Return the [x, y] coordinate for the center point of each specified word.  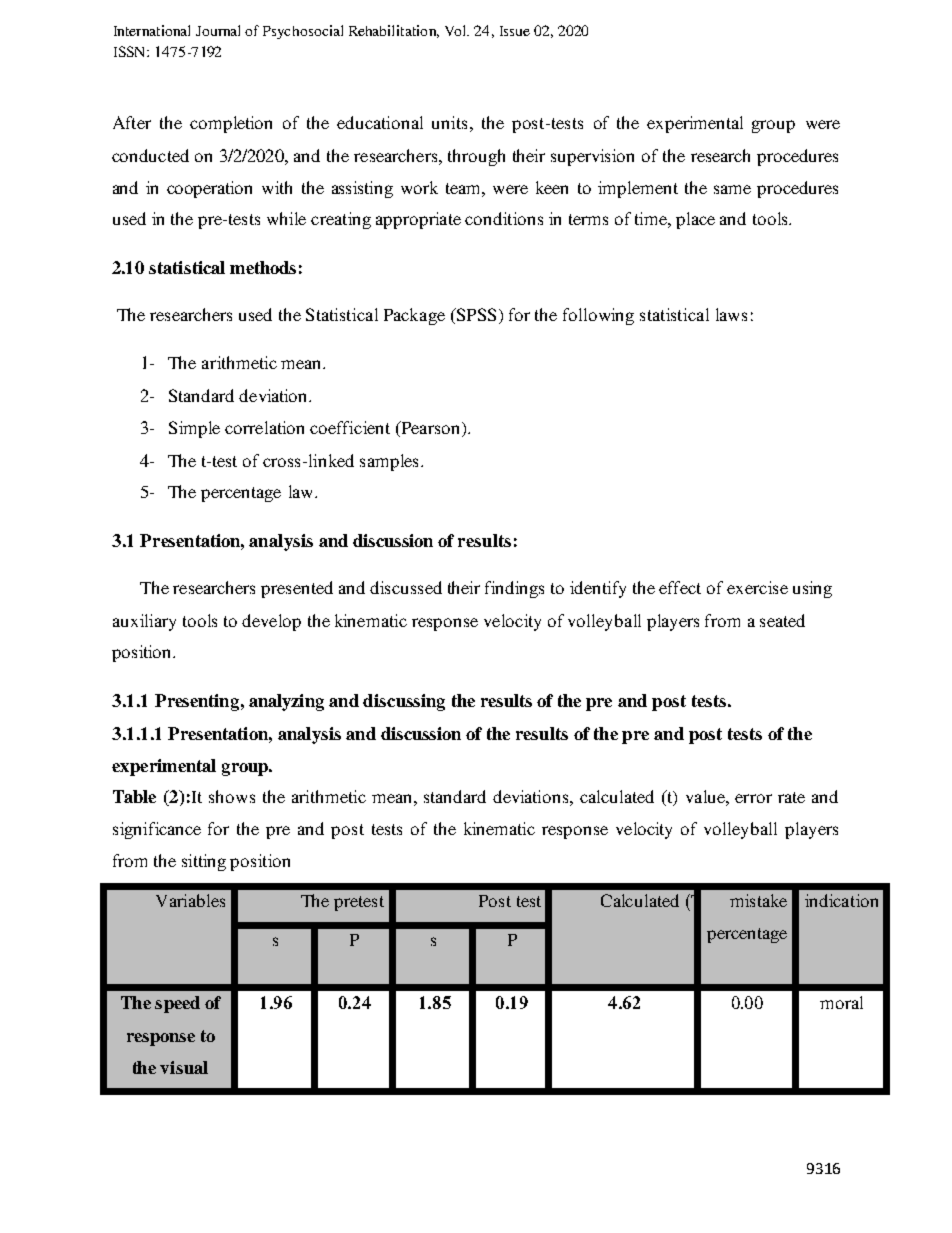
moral [841, 1002]
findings [514, 589]
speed [177, 1004]
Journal [218, 30]
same [732, 189]
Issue [515, 31]
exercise [757, 587]
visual [184, 1067]
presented [297, 589]
